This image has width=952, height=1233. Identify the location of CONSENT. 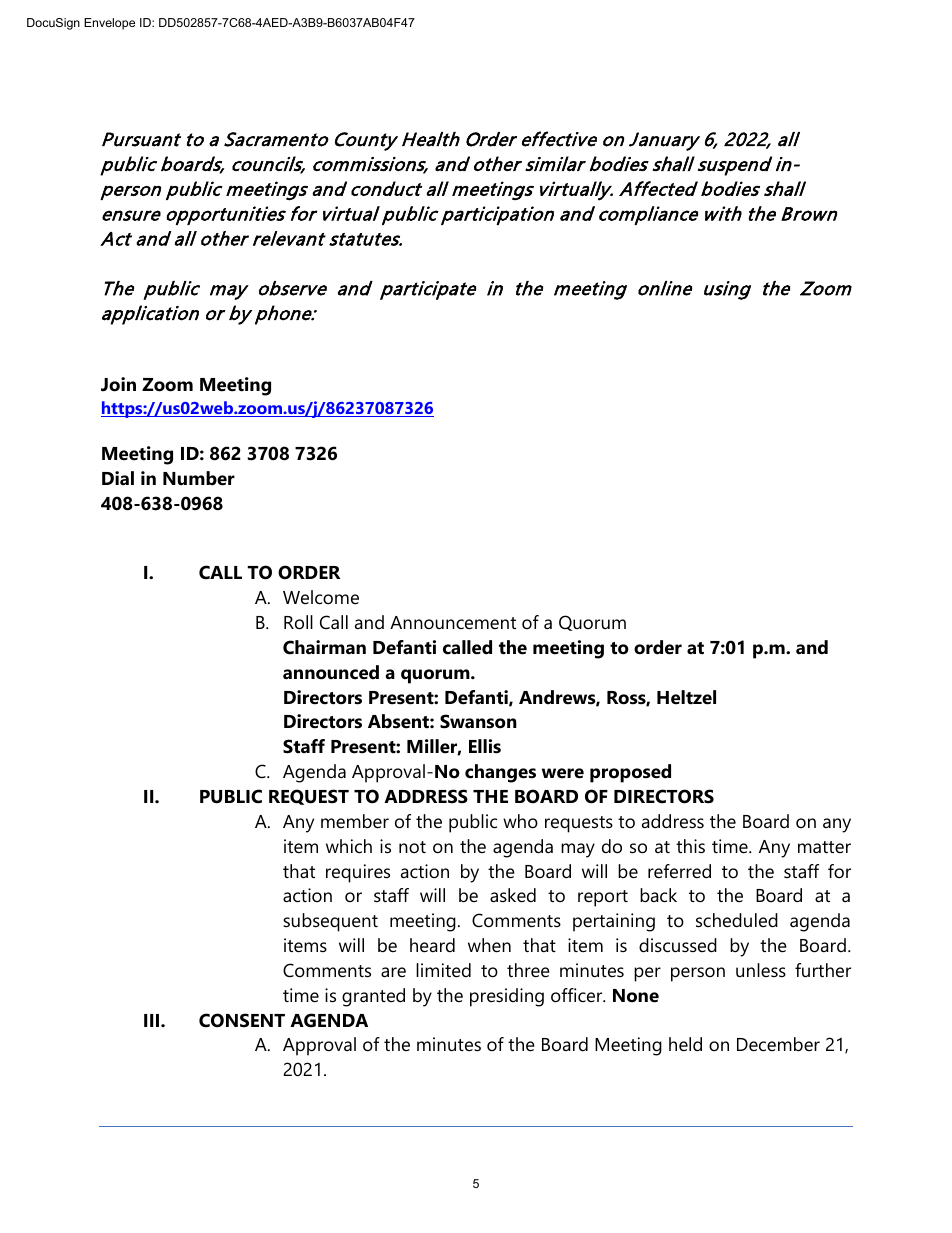
(242, 1020).
